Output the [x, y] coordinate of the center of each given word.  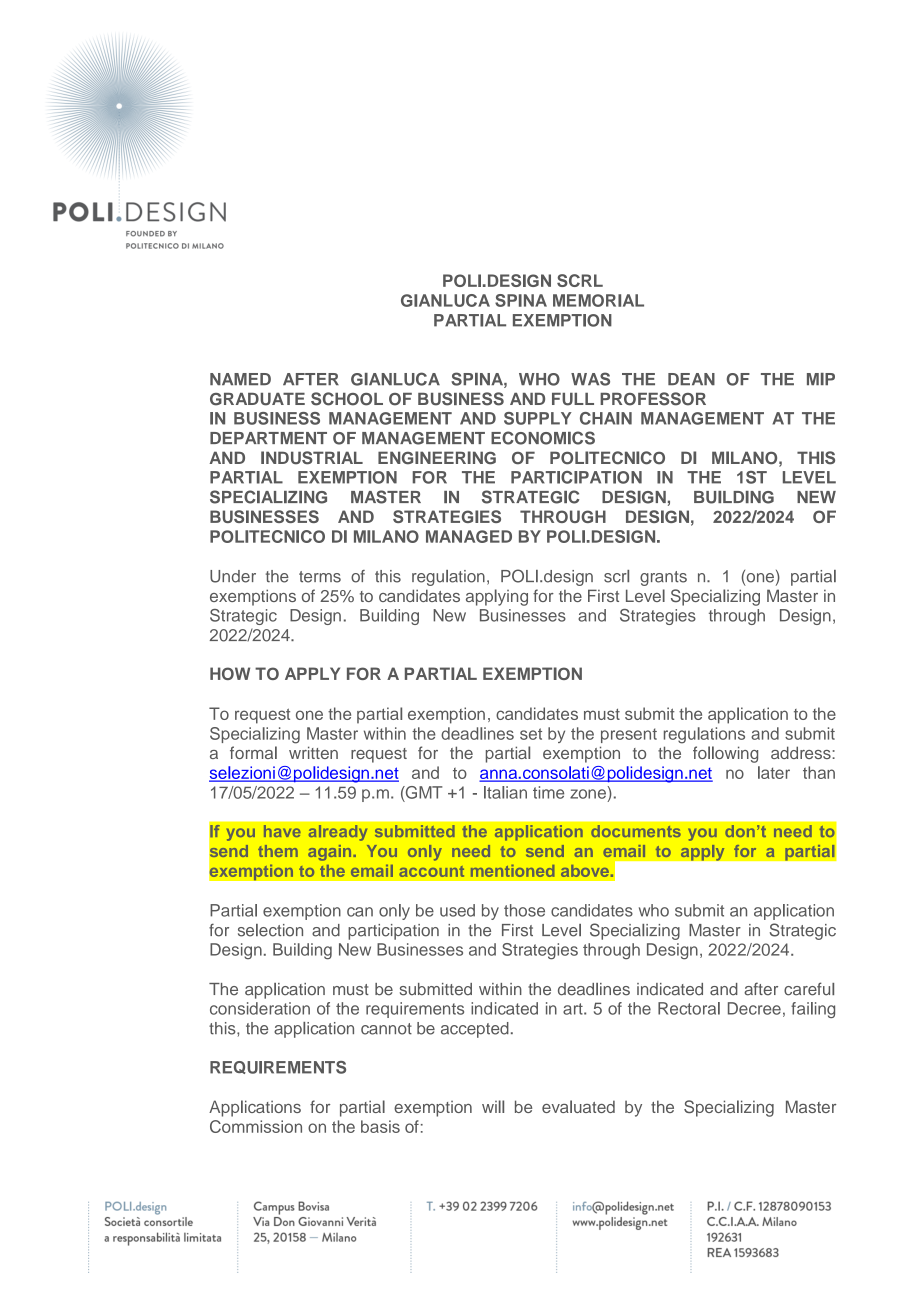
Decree [754, 1008]
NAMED [240, 379]
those [524, 910]
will [493, 1106]
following [725, 754]
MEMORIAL [598, 300]
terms [320, 577]
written [313, 752]
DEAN [691, 379]
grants [663, 578]
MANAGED [469, 536]
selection [270, 930]
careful [809, 989]
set [531, 734]
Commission [256, 1126]
